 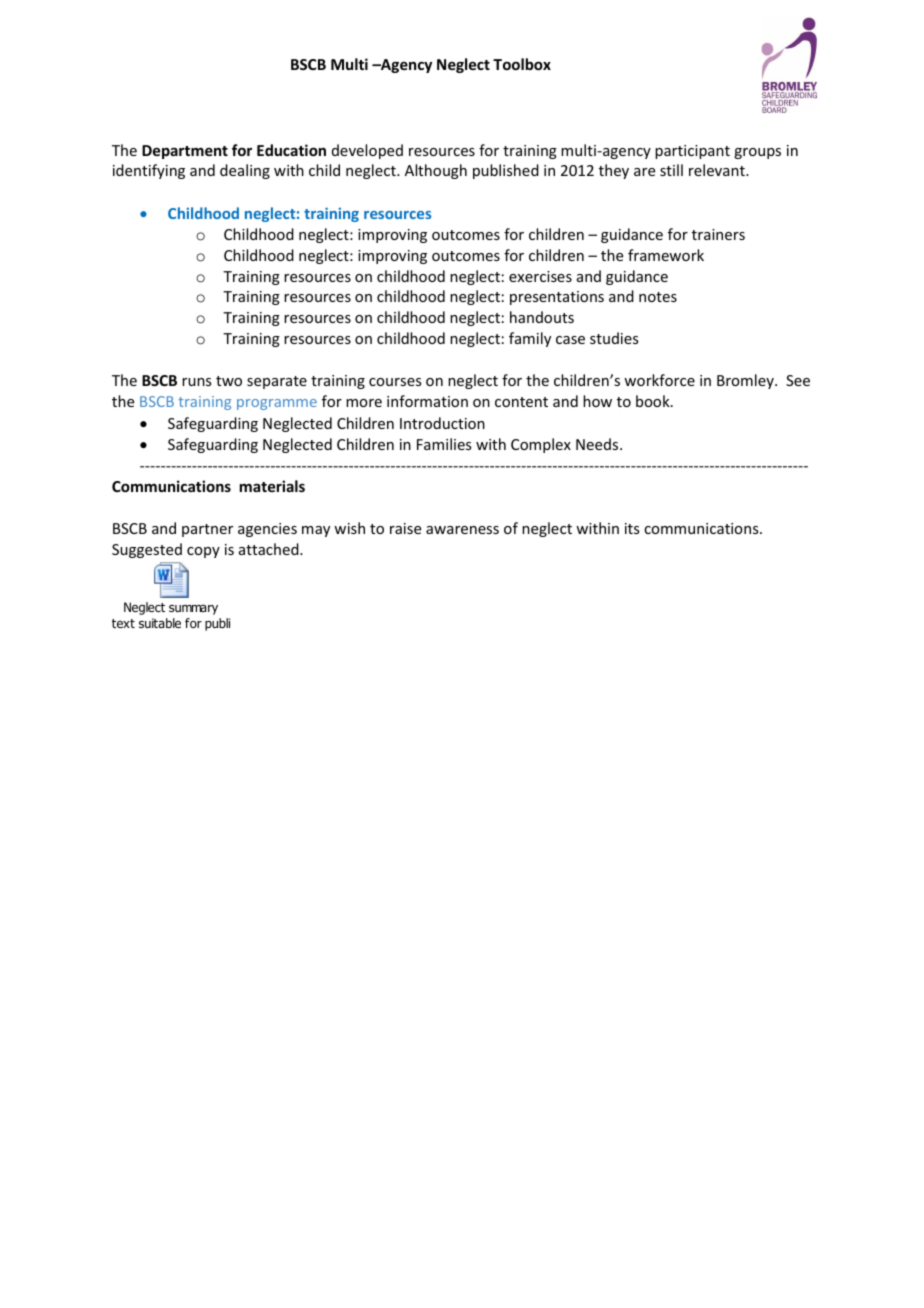 What do you see at coordinates (462, 530) in the screenshot?
I see `awareness` at bounding box center [462, 530].
